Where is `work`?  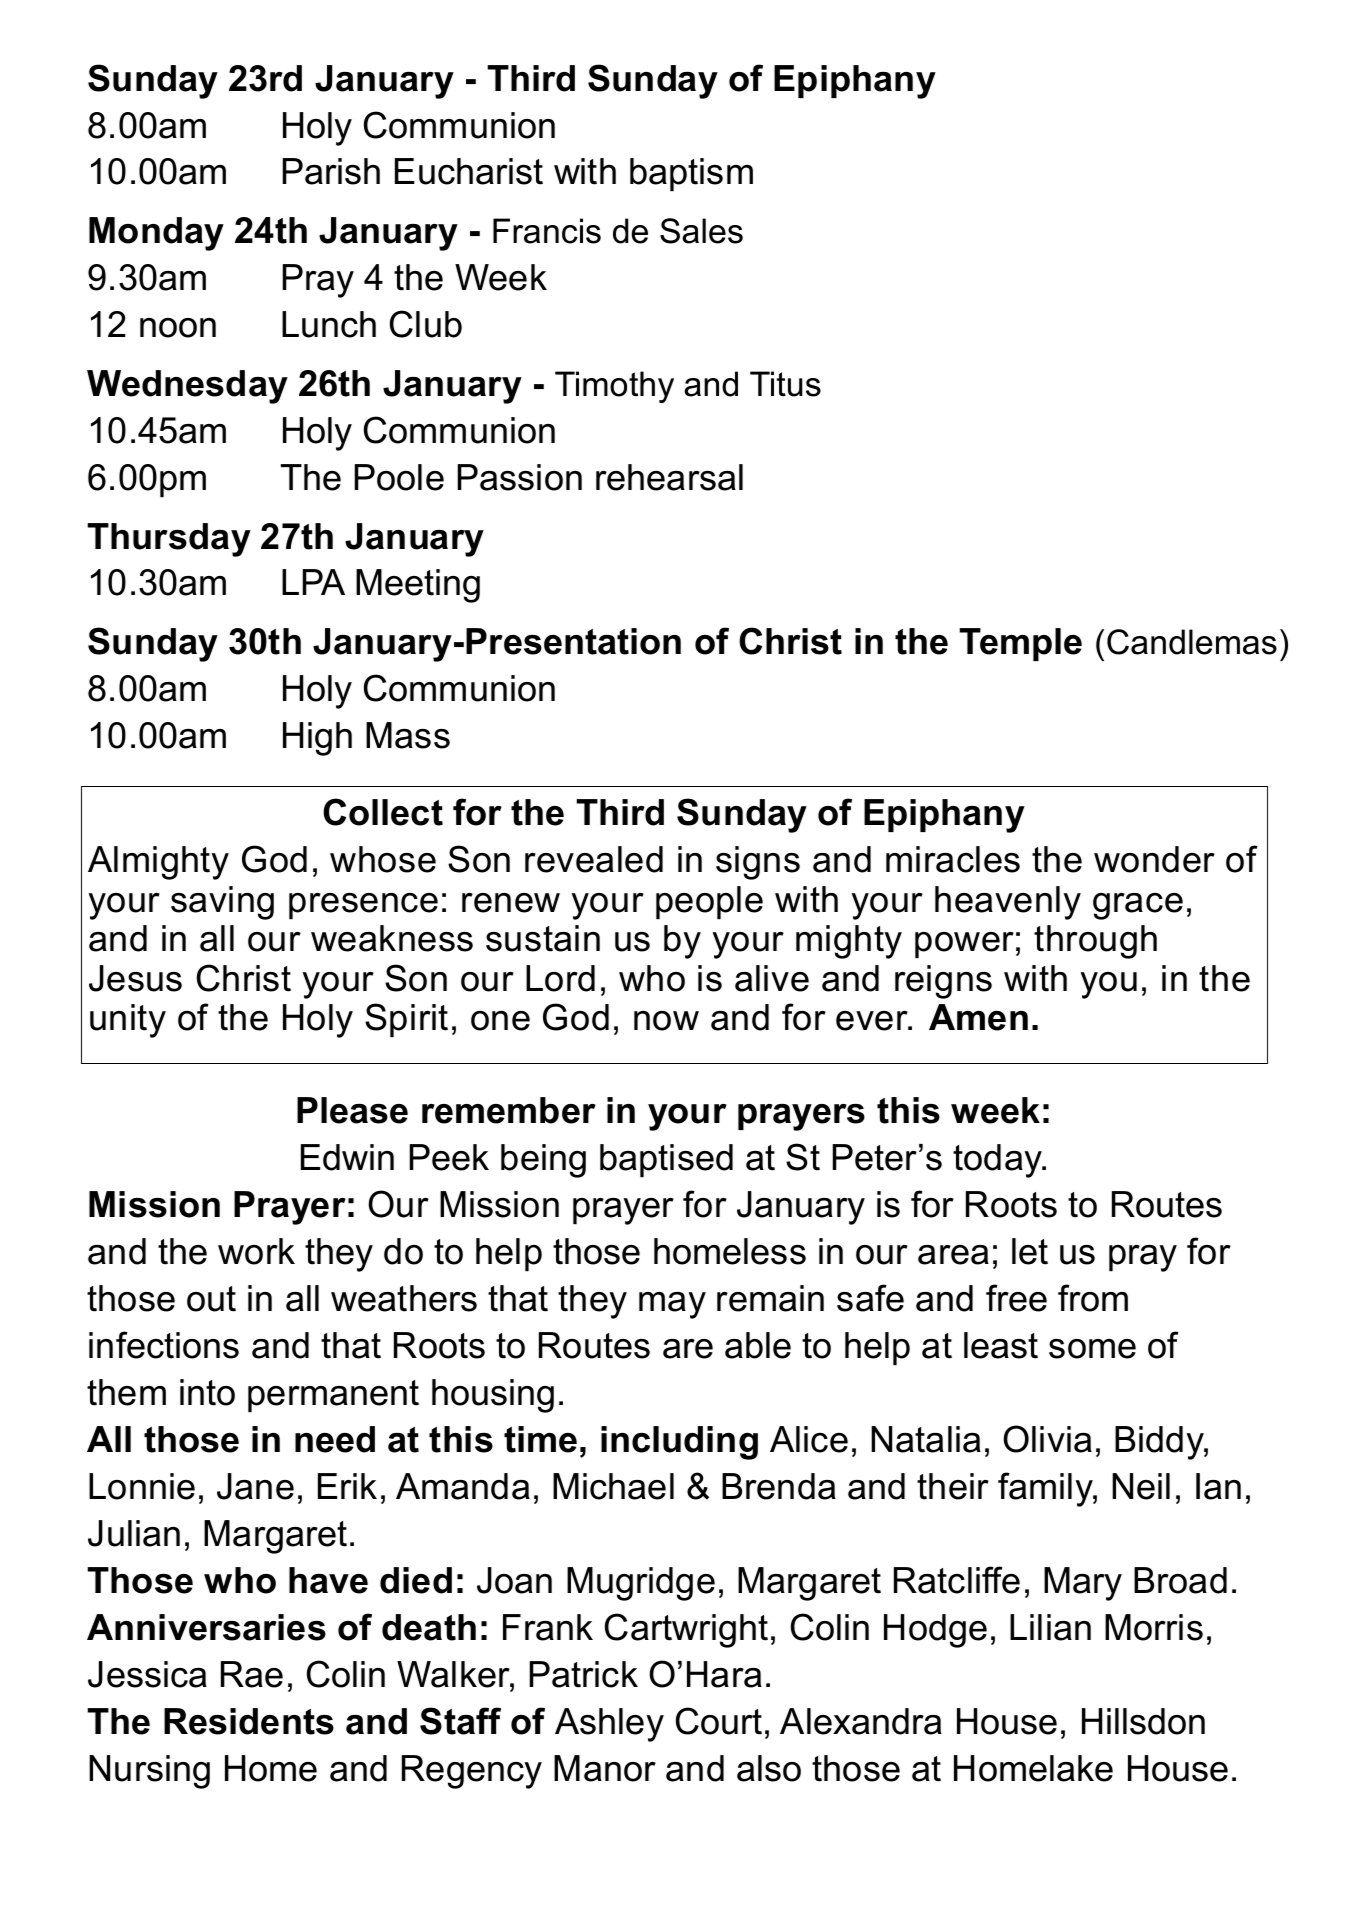 work is located at coordinates (256, 1251).
